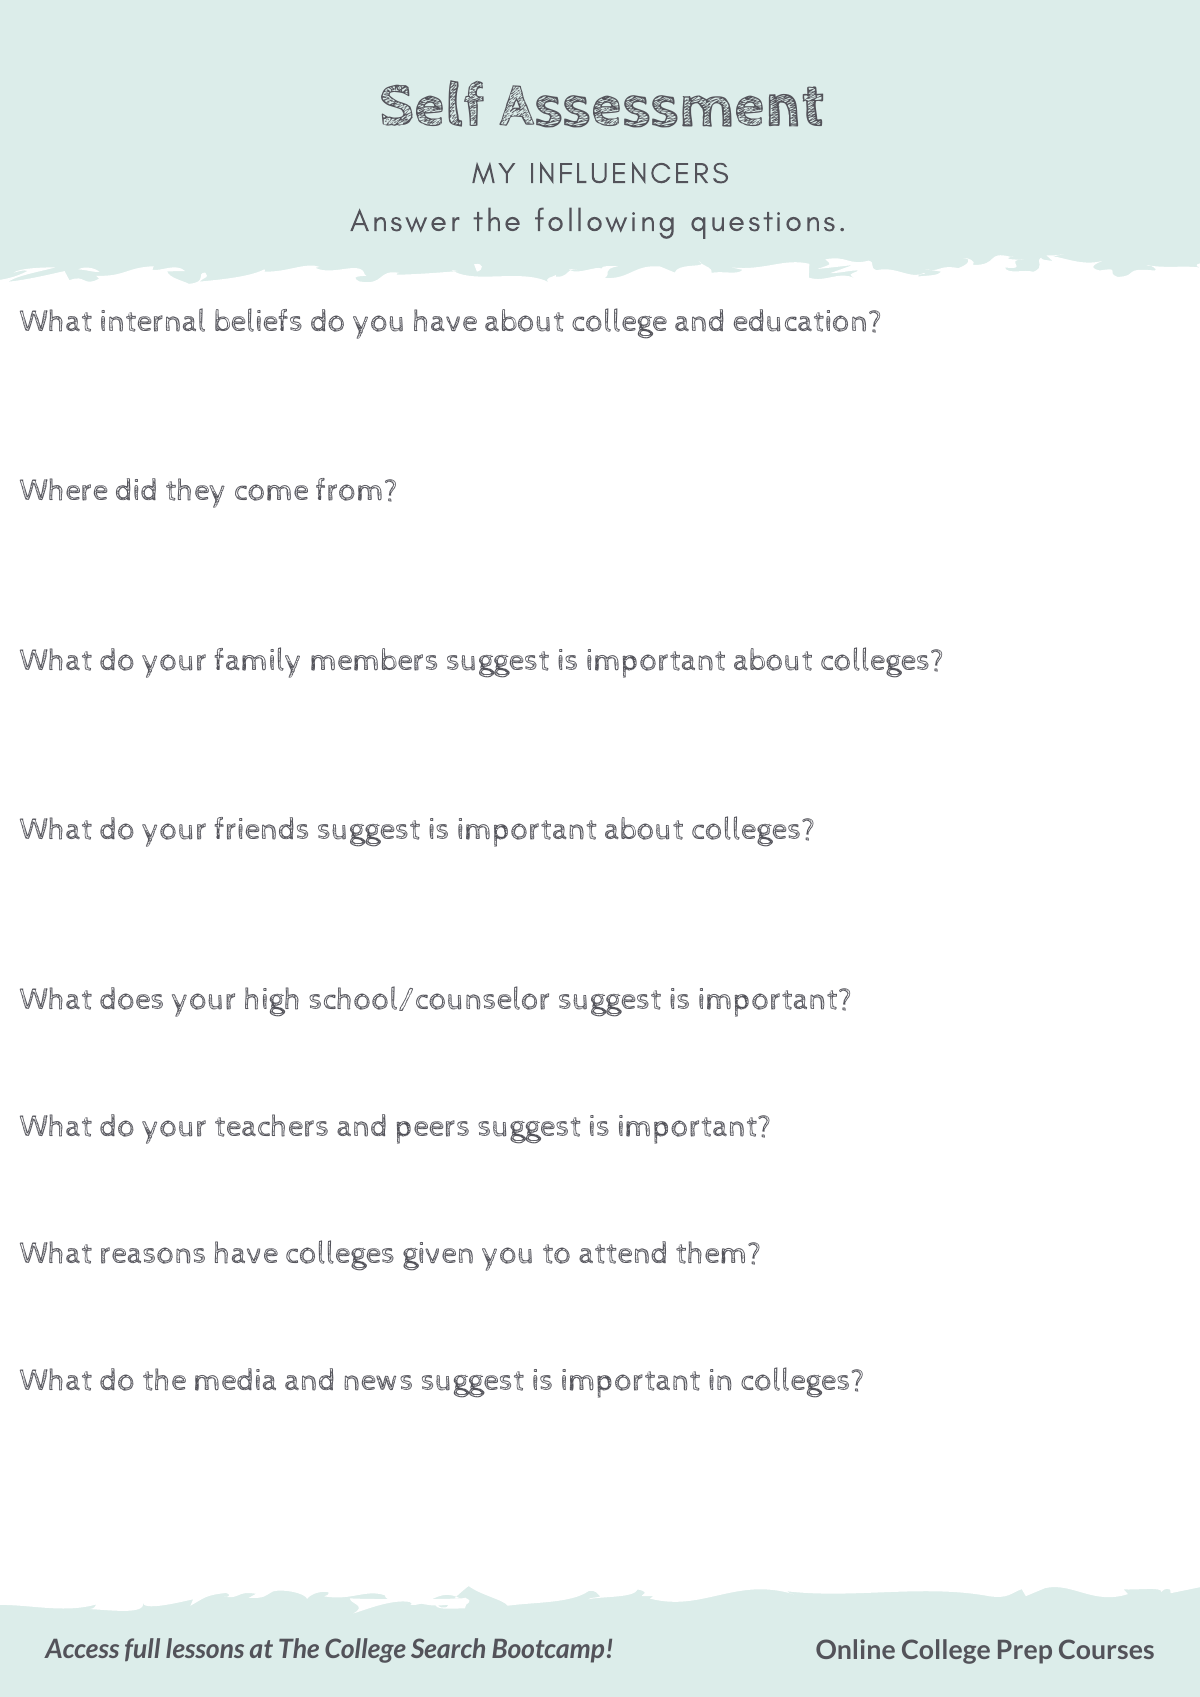 The height and width of the page is (1697, 1200). Describe the element at coordinates (629, 173) in the page. I see `INFLUENCERS` at that location.
